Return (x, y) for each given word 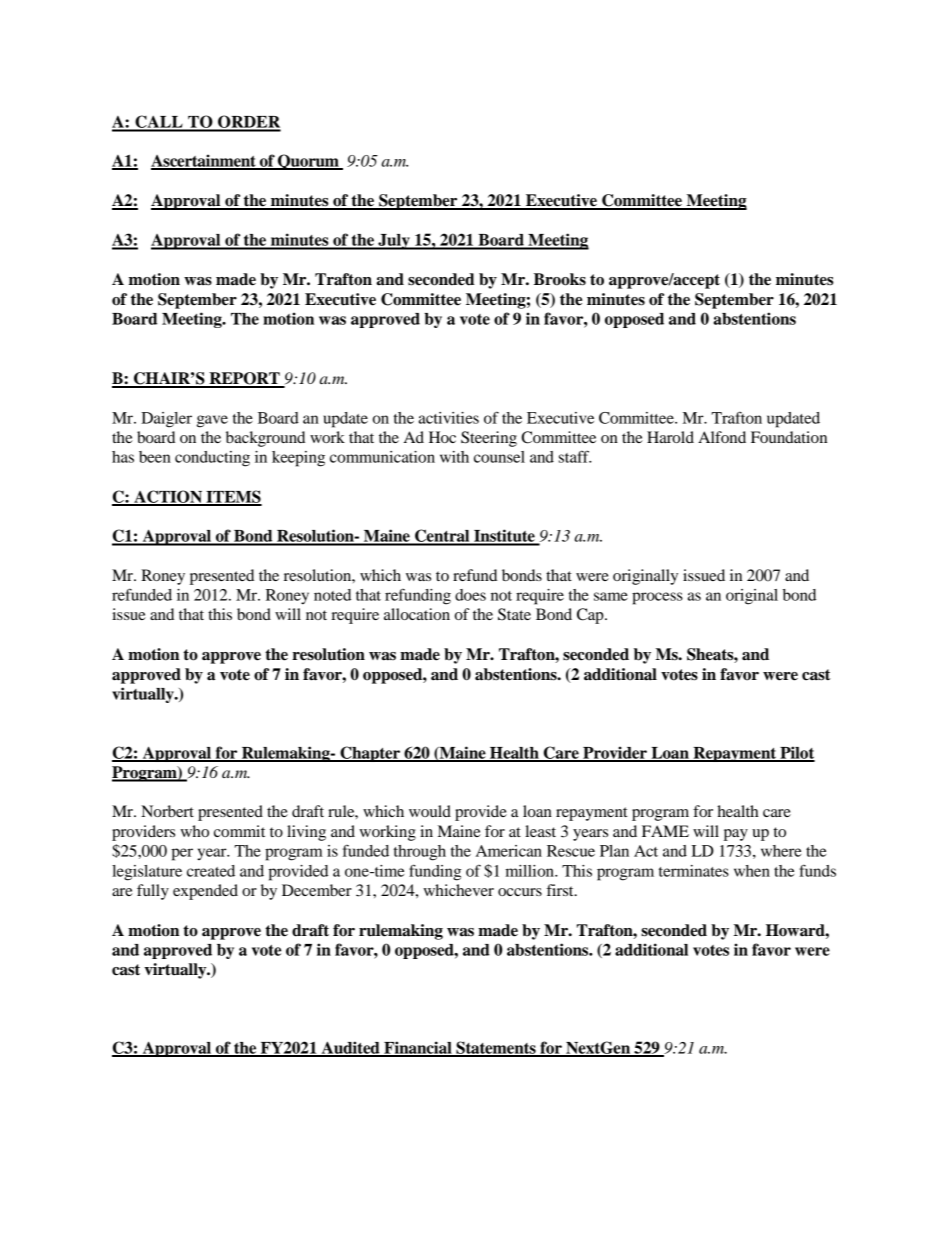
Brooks (560, 279)
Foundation (789, 437)
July (394, 242)
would (430, 811)
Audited (350, 1048)
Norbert (167, 811)
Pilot (796, 753)
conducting (212, 459)
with (454, 457)
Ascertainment (204, 161)
